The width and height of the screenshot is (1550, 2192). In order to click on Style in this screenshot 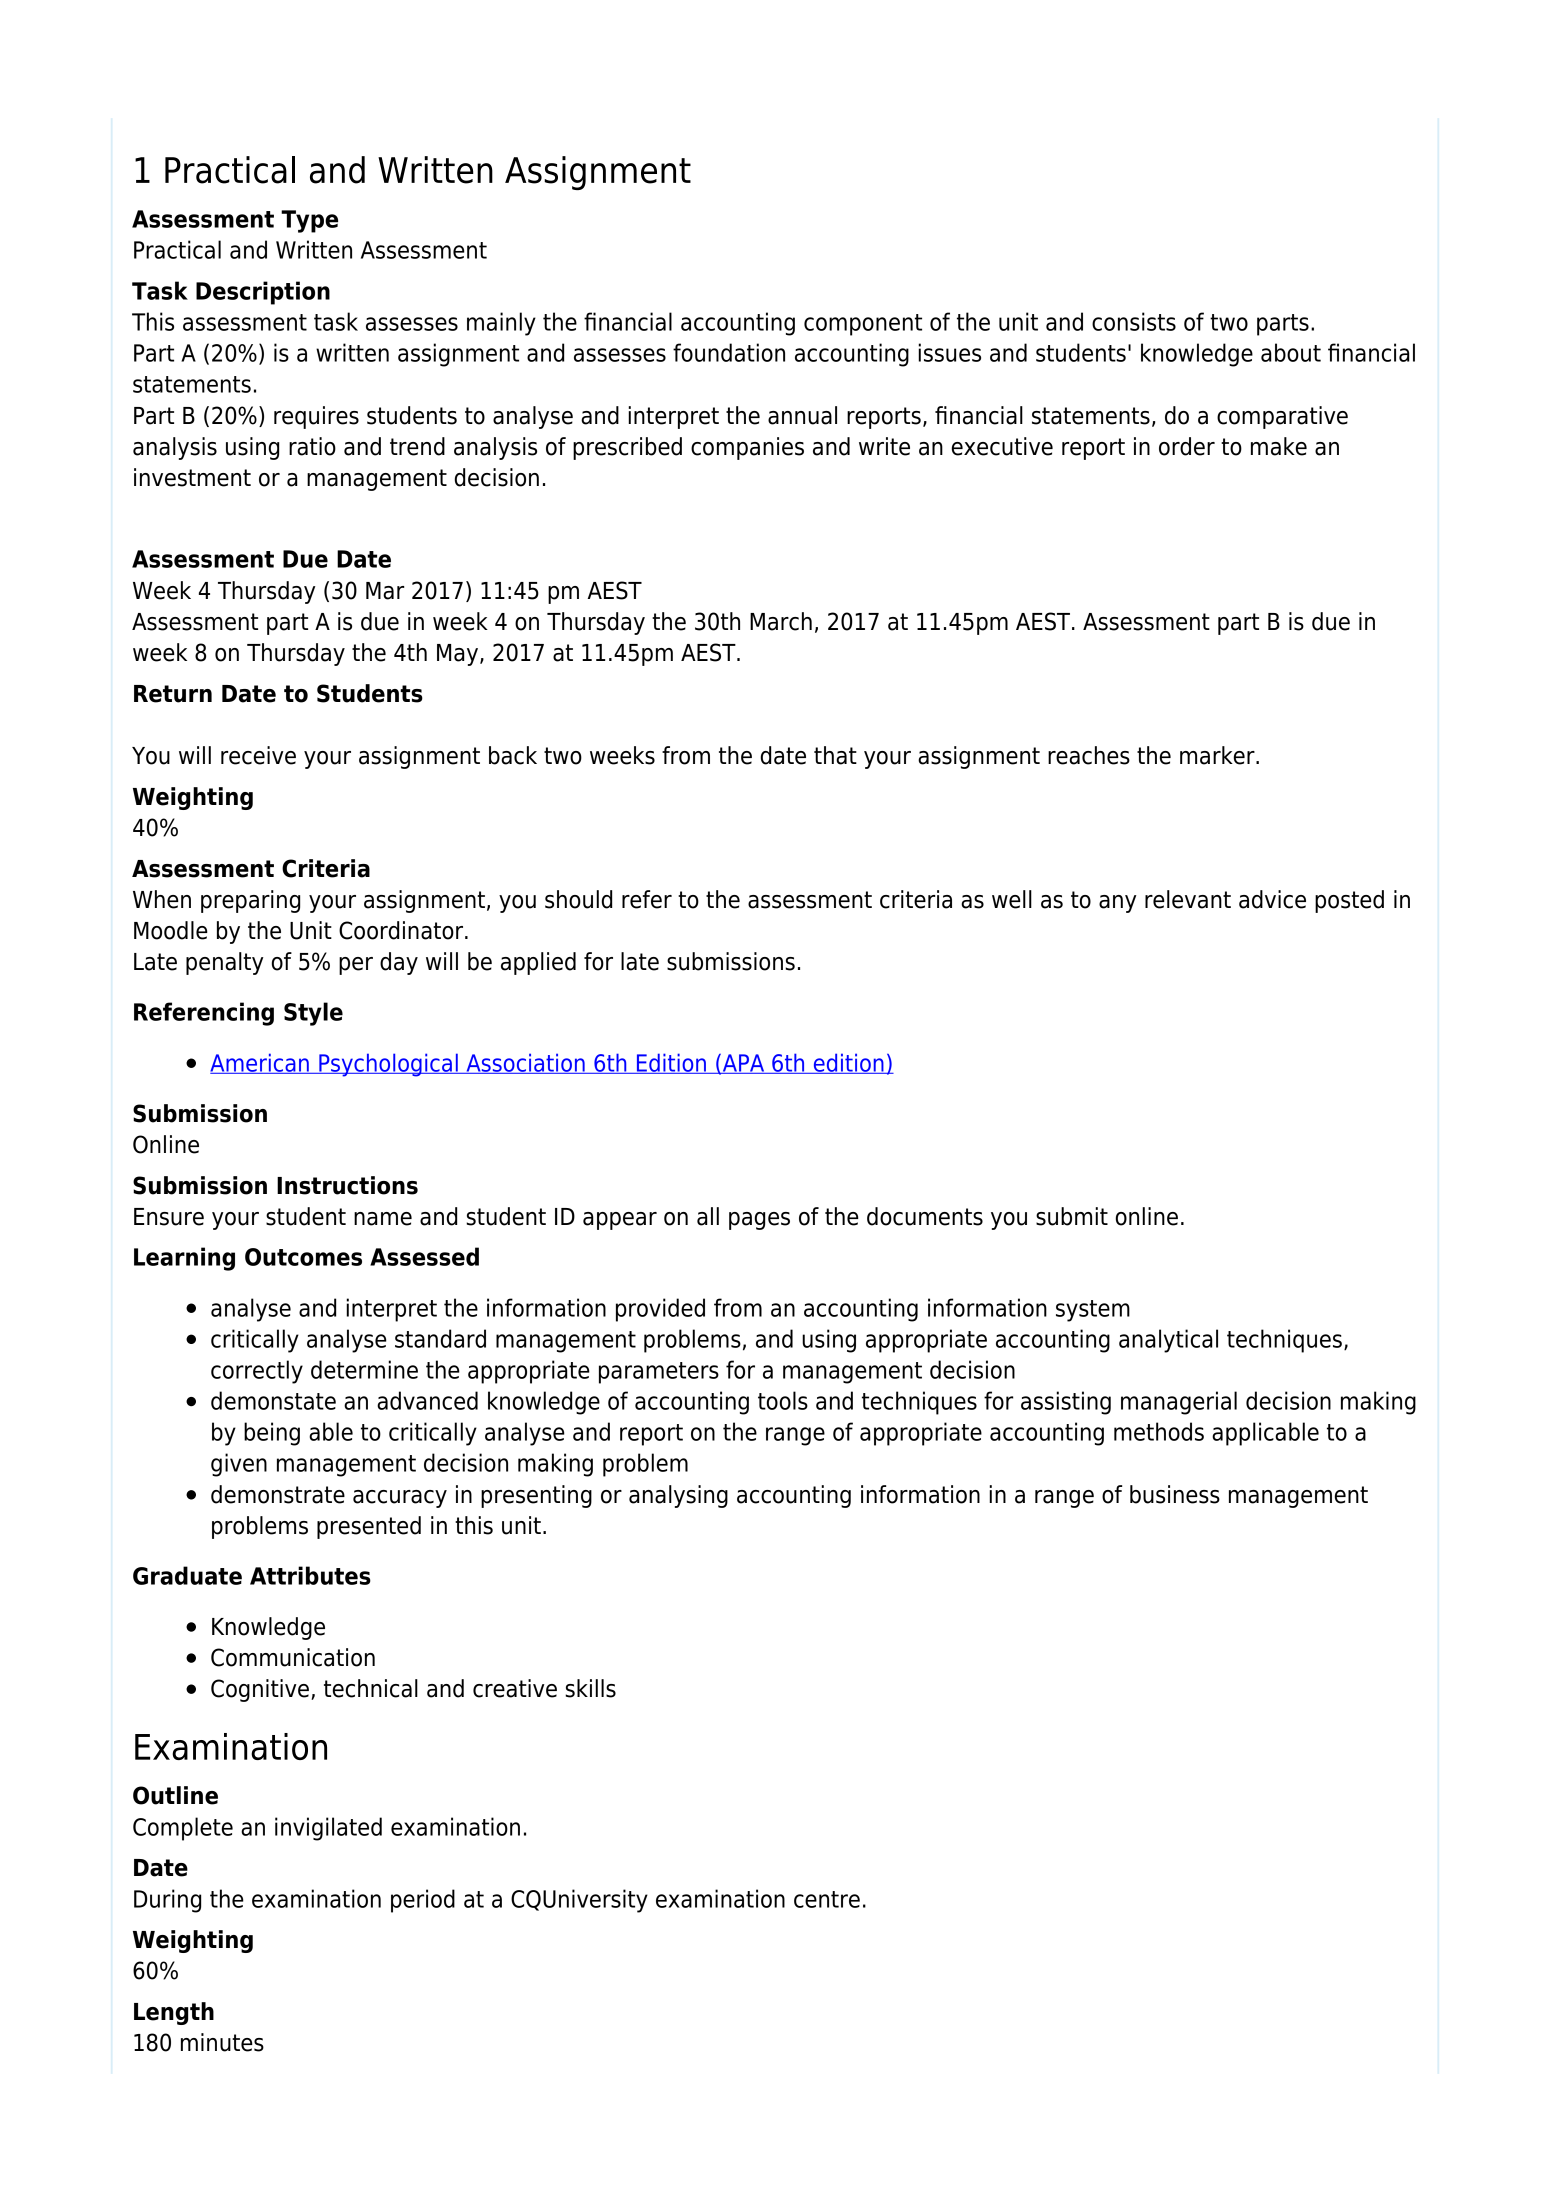, I will do `click(313, 1014)`.
